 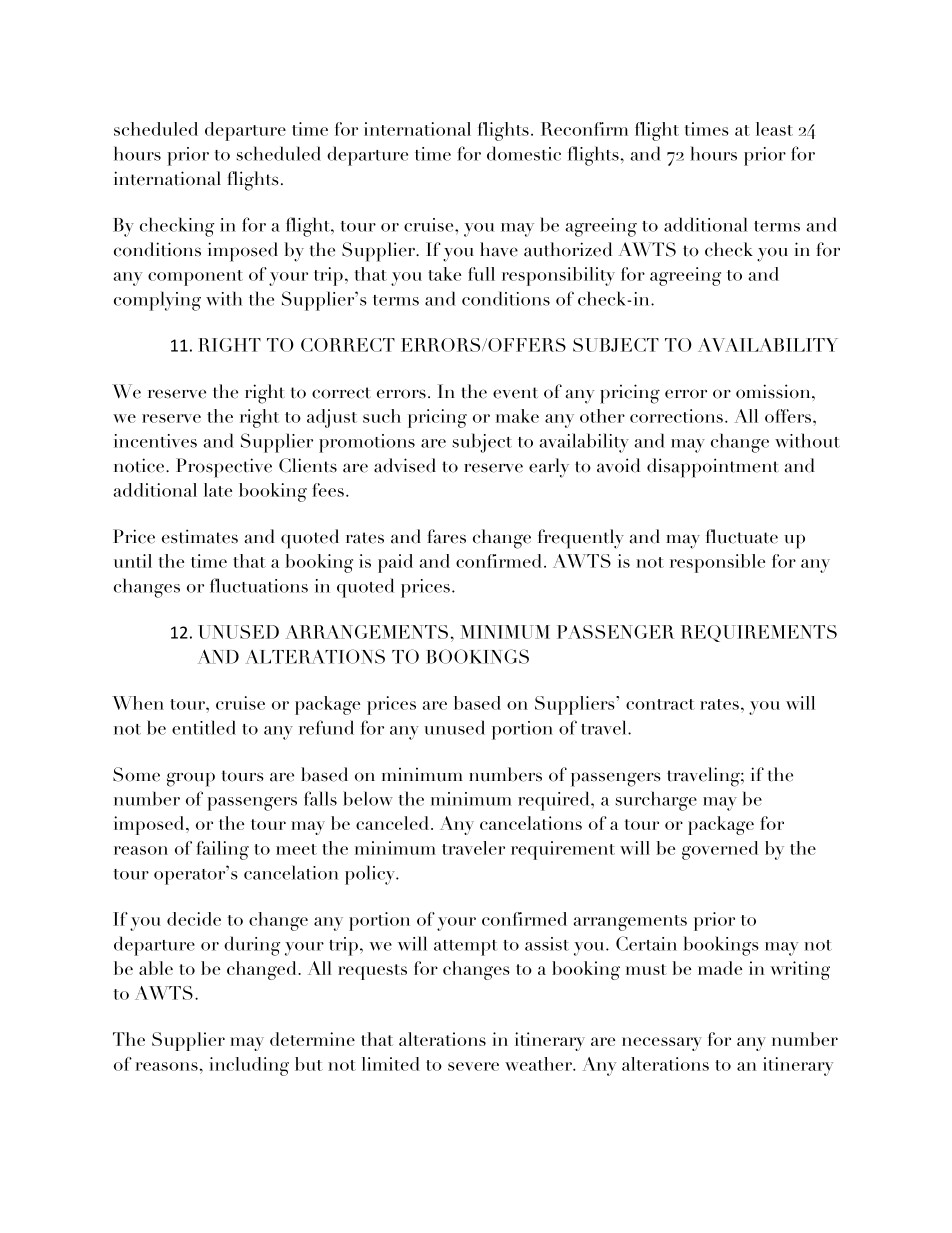 I want to click on component, so click(x=195, y=278).
